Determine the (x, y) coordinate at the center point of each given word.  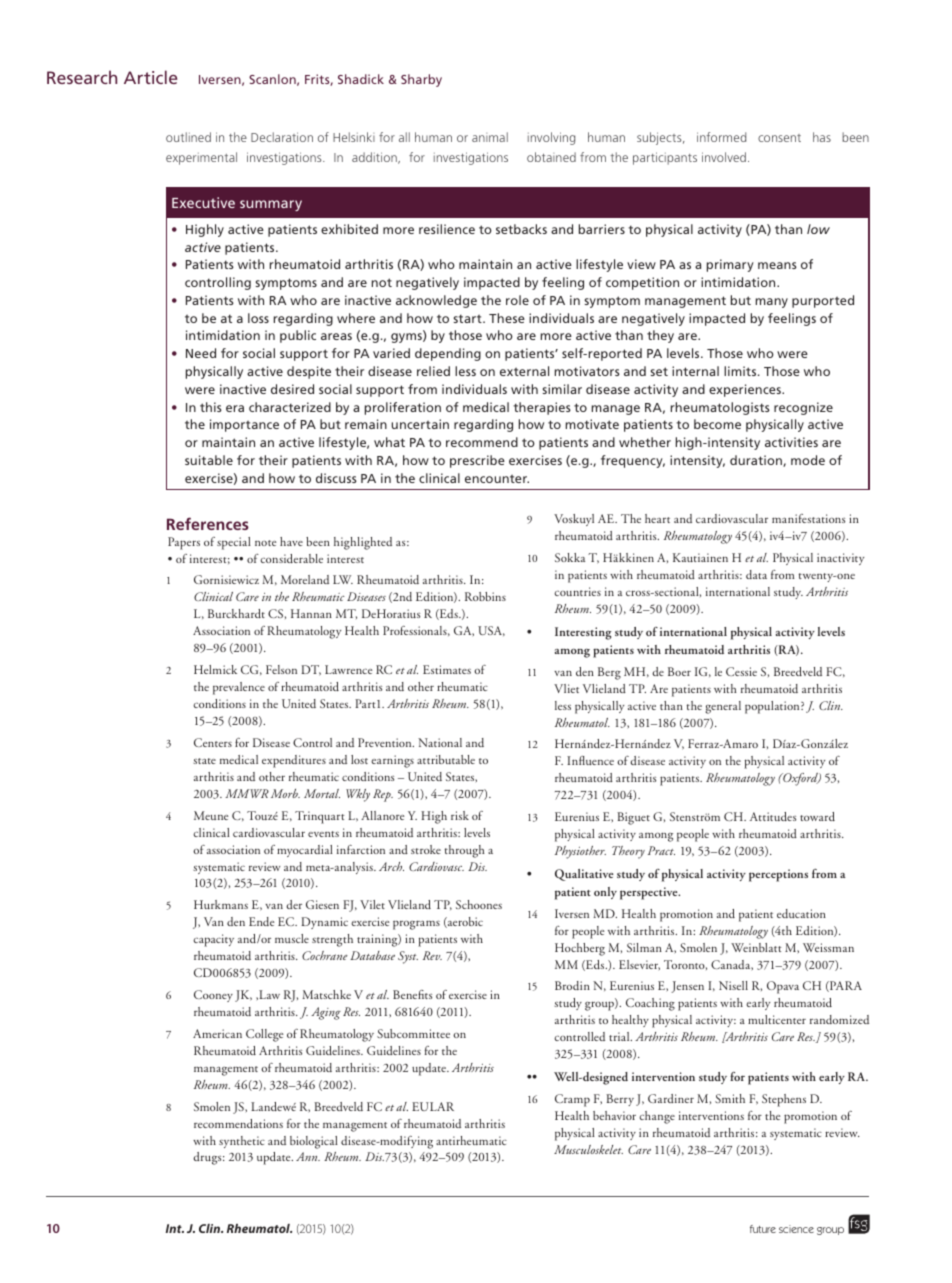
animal (490, 137)
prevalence (239, 688)
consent (779, 138)
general (723, 707)
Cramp (572, 1100)
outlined (188, 137)
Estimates (447, 669)
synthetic (242, 1142)
